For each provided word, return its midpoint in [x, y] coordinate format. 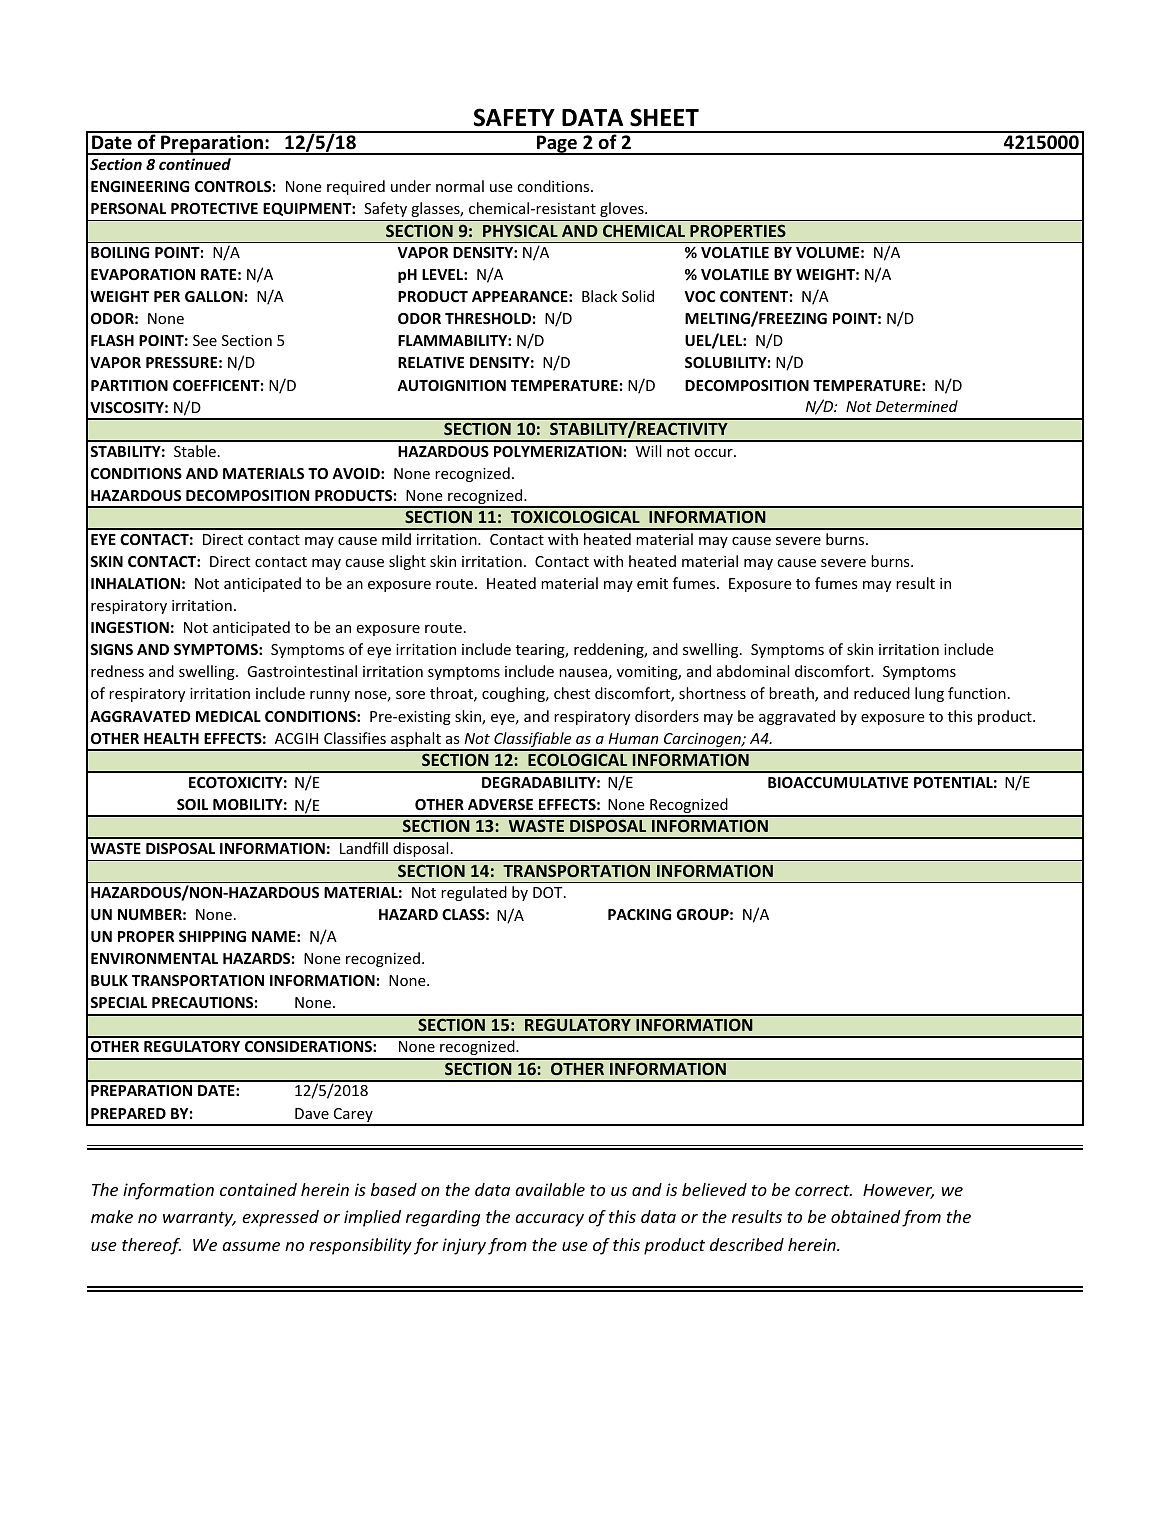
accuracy [549, 1220]
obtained [866, 1216]
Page [557, 145]
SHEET [664, 117]
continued [195, 164]
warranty [199, 1219]
